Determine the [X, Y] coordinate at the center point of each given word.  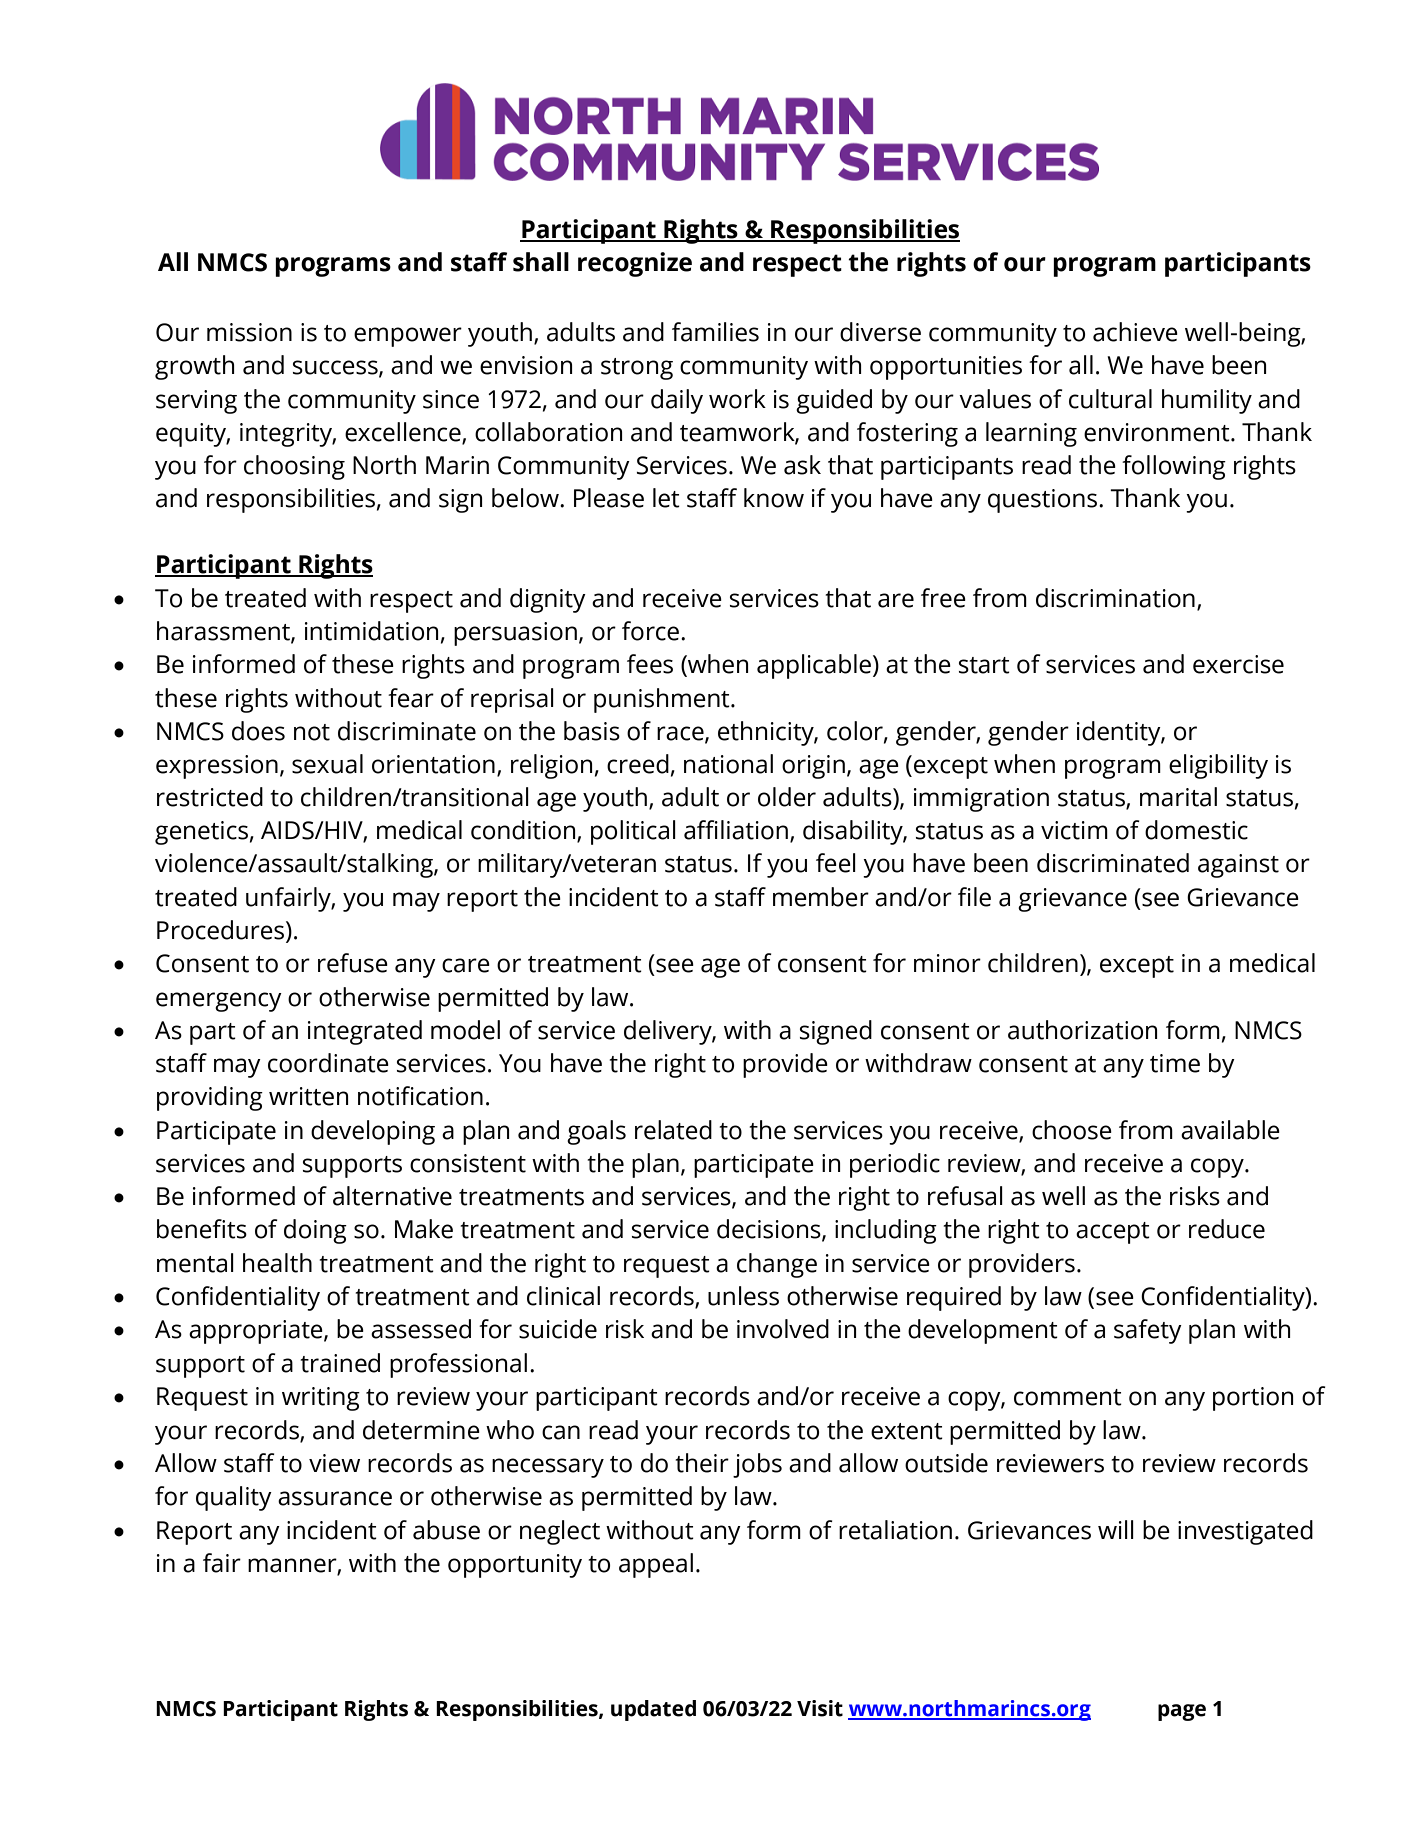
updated [653, 1710]
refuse [353, 963]
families [715, 332]
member [821, 897]
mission [249, 332]
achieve [1135, 332]
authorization [1082, 1030]
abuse [446, 1530]
